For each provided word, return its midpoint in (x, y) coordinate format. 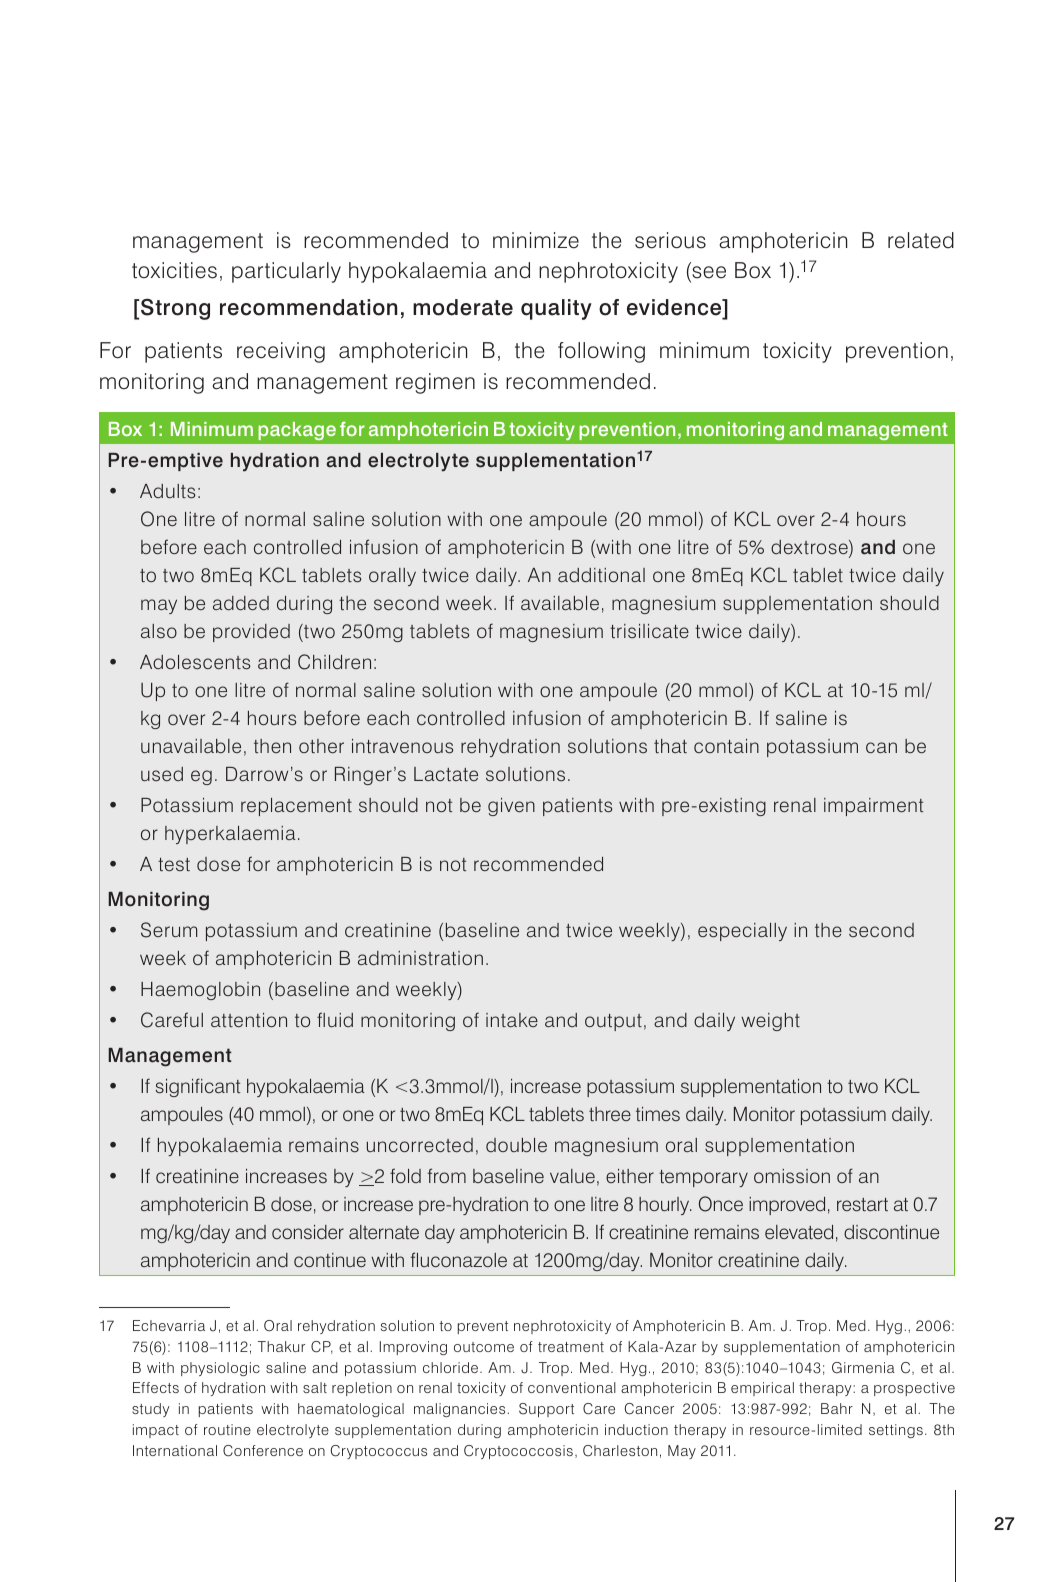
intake (512, 1020)
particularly (286, 272)
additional (601, 575)
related (921, 240)
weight (770, 1022)
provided (251, 633)
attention (249, 1020)
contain (726, 746)
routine (227, 1429)
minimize (536, 240)
